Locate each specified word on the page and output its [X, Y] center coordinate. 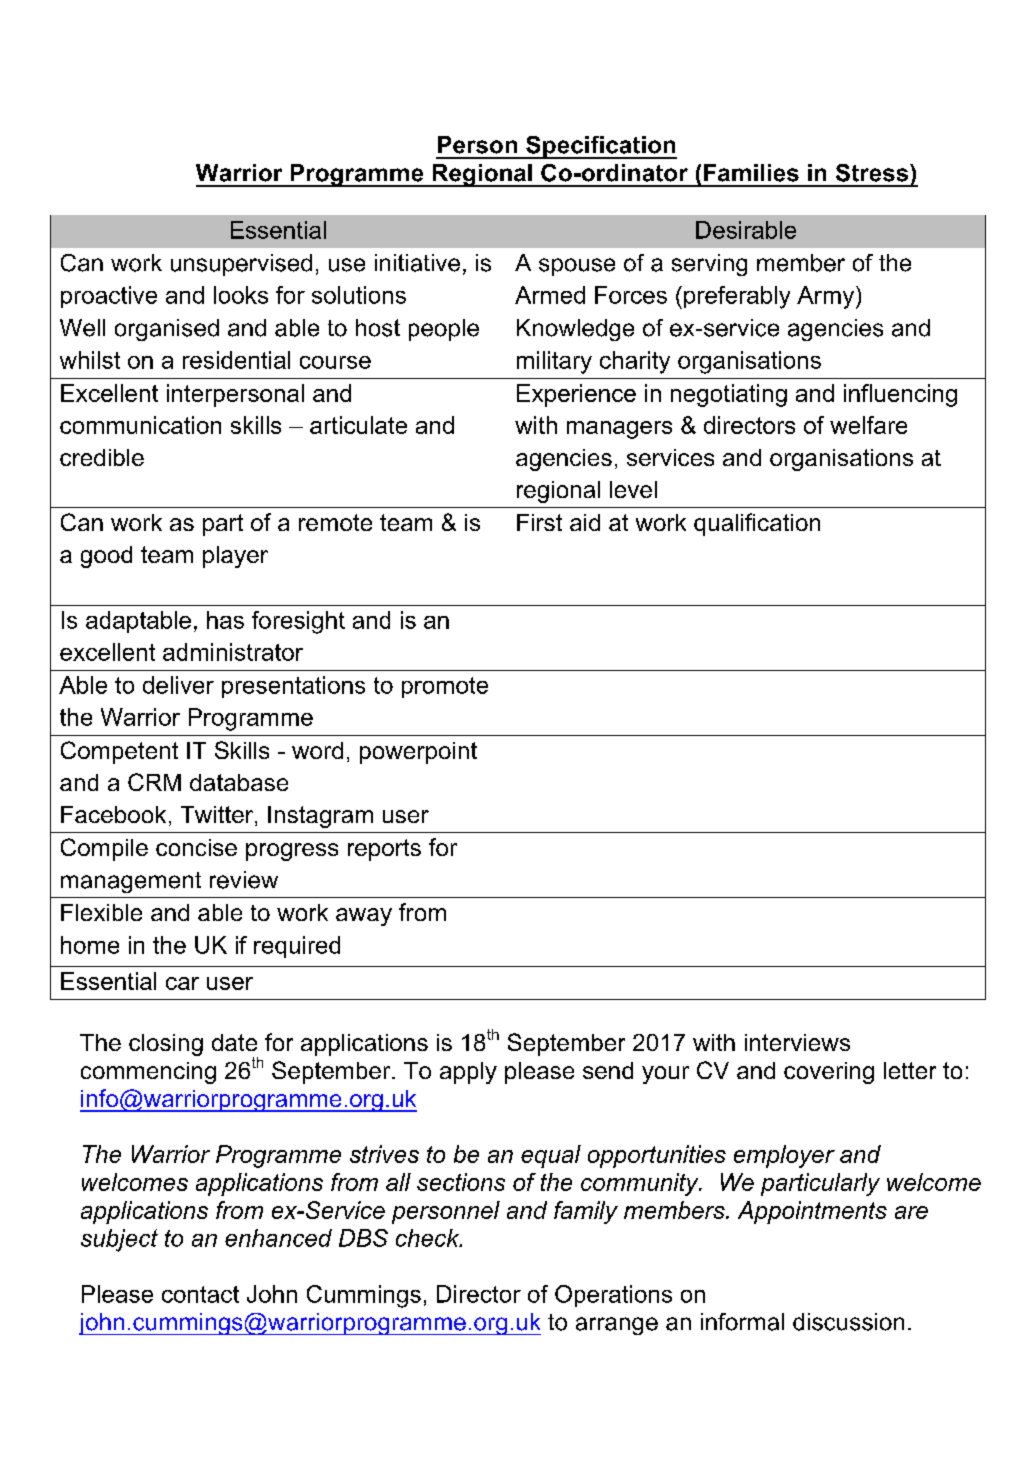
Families [751, 173]
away [364, 917]
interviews [797, 1042]
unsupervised [241, 265]
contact [200, 1294]
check [429, 1238]
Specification [600, 147]
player [235, 557]
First [539, 522]
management [131, 882]
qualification [757, 524]
